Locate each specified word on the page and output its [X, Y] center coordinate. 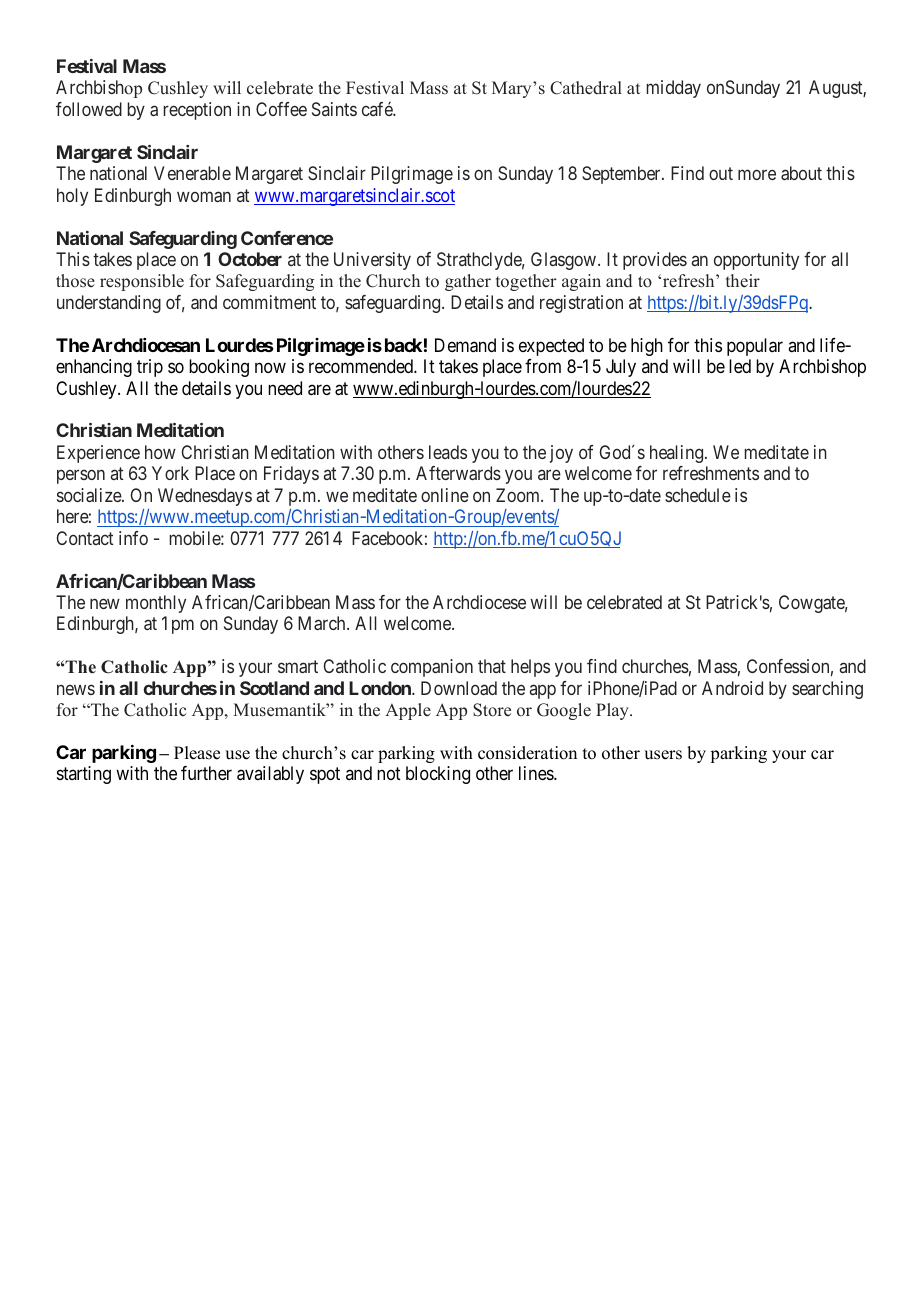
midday [674, 89]
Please [197, 753]
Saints [334, 109]
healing [678, 454]
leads [448, 452]
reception [197, 111]
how [160, 452]
